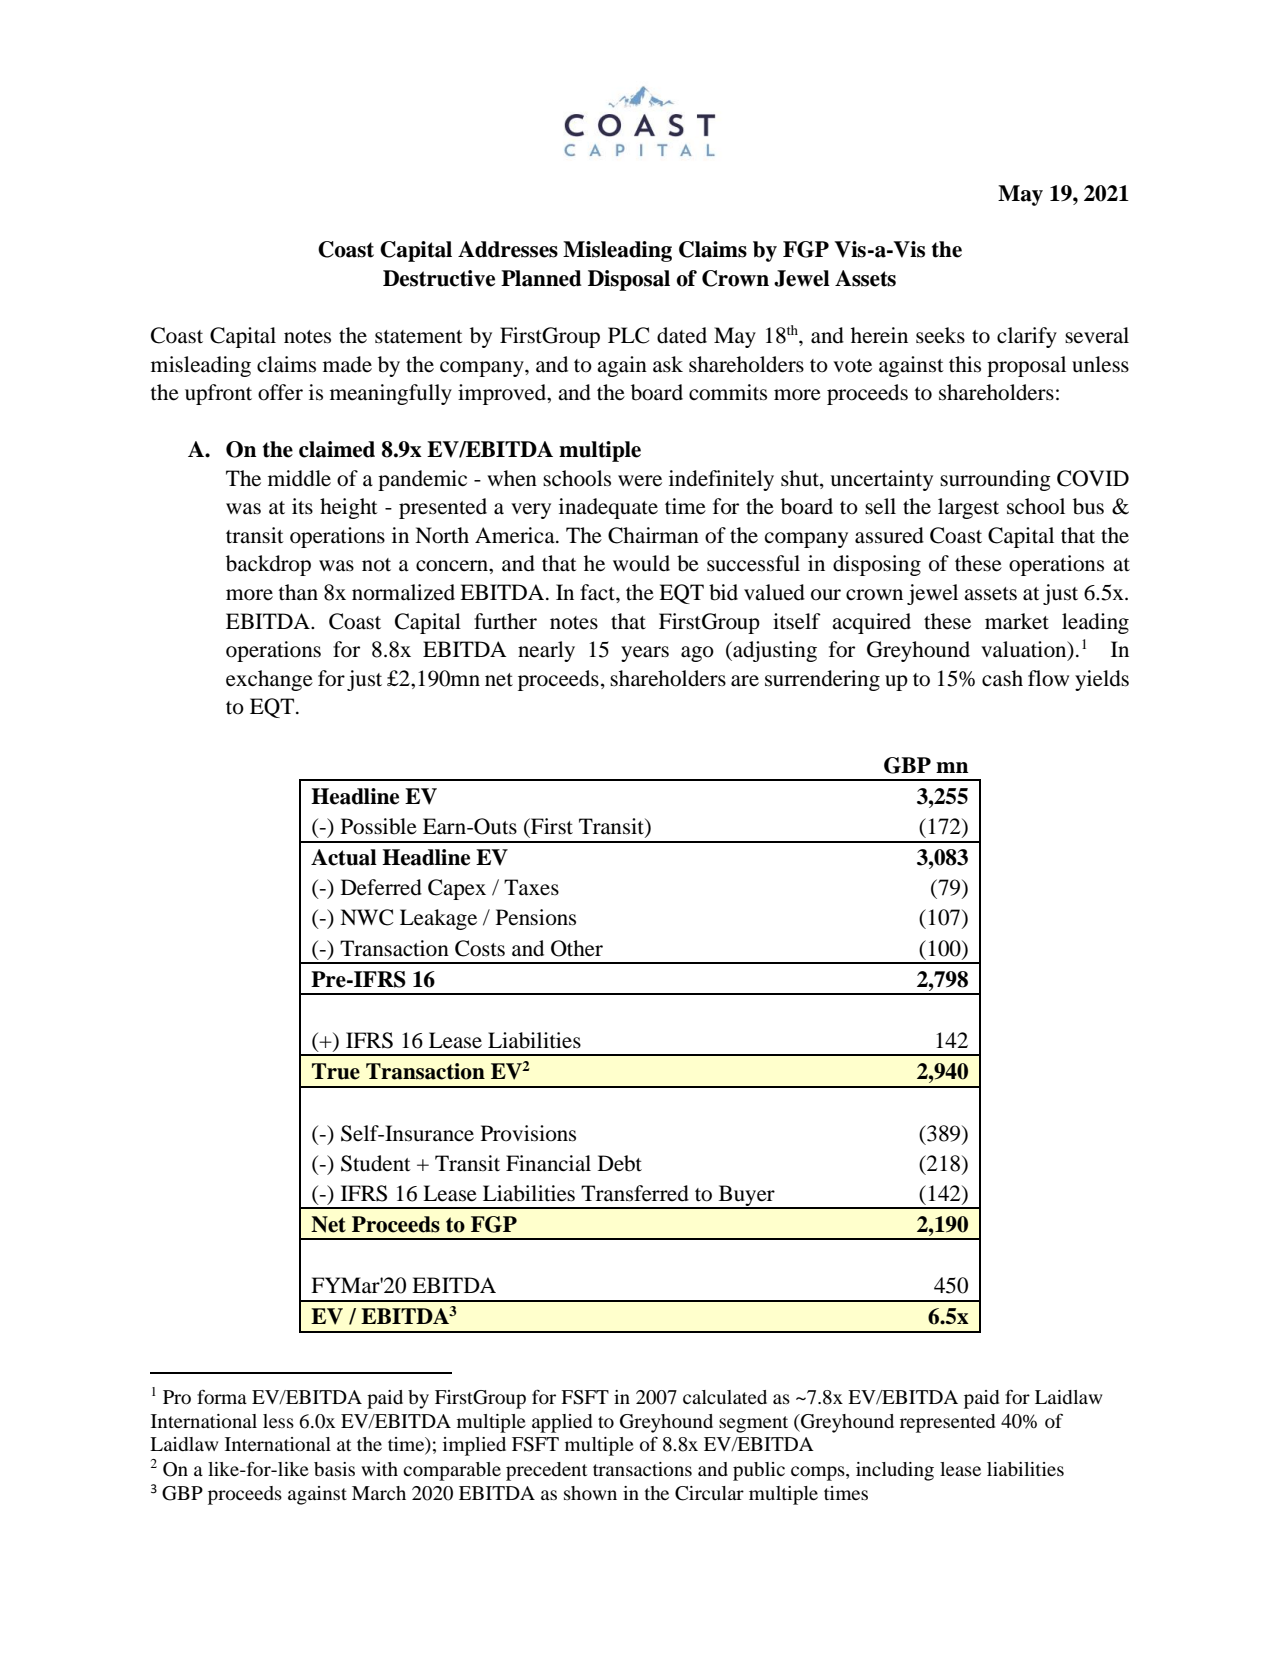 Image resolution: width=1280 pixels, height=1656 pixels. I want to click on Taxes, so click(531, 887).
